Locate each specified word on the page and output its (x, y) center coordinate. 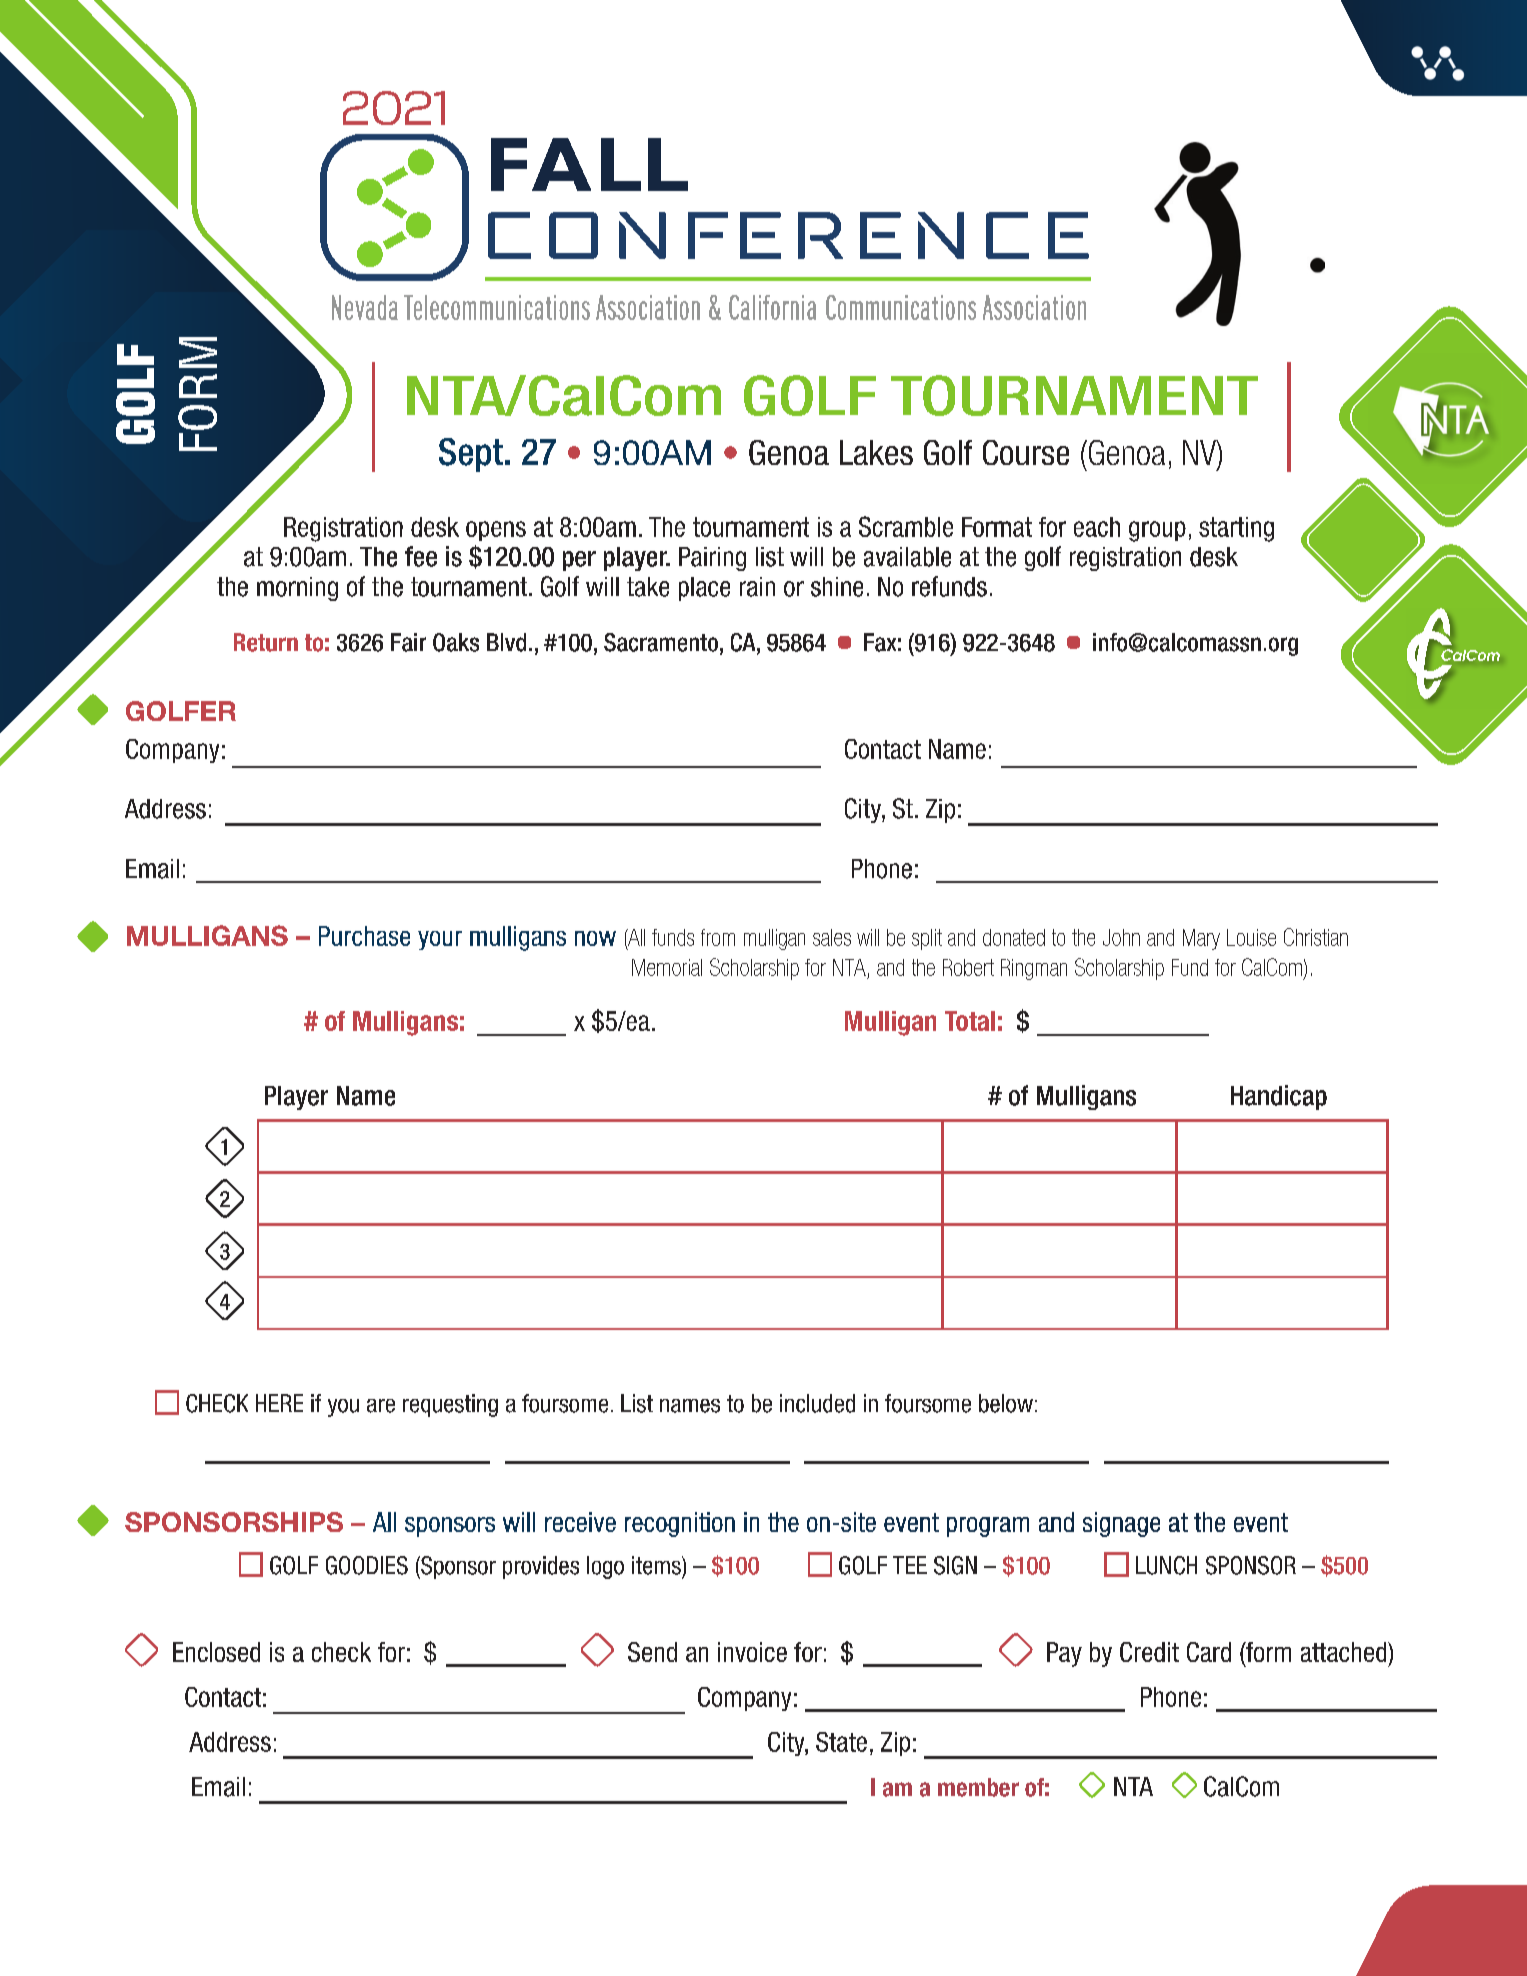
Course (1026, 452)
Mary (1201, 939)
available (907, 557)
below (1006, 1403)
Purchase (364, 936)
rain (757, 587)
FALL (589, 164)
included (817, 1403)
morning (297, 589)
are (381, 1406)
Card (1209, 1652)
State (841, 1742)
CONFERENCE (788, 235)
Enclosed (216, 1652)
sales (832, 937)
